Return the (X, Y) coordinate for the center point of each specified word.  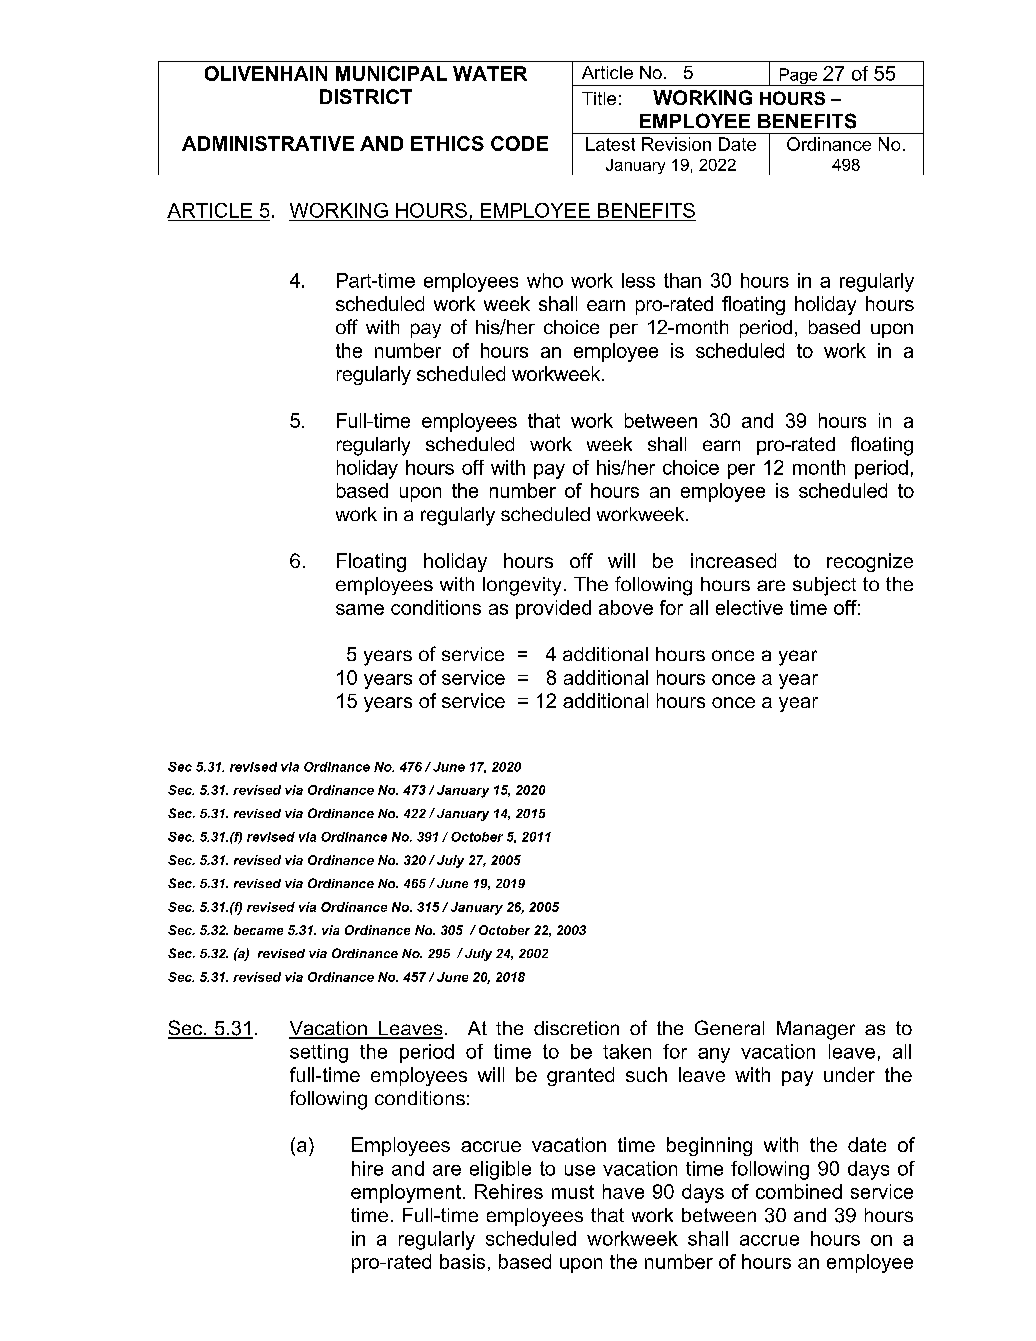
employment (406, 1193)
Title (599, 98)
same (360, 609)
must (573, 1192)
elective (749, 607)
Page (798, 77)
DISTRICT (366, 96)
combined (799, 1191)
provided (553, 609)
